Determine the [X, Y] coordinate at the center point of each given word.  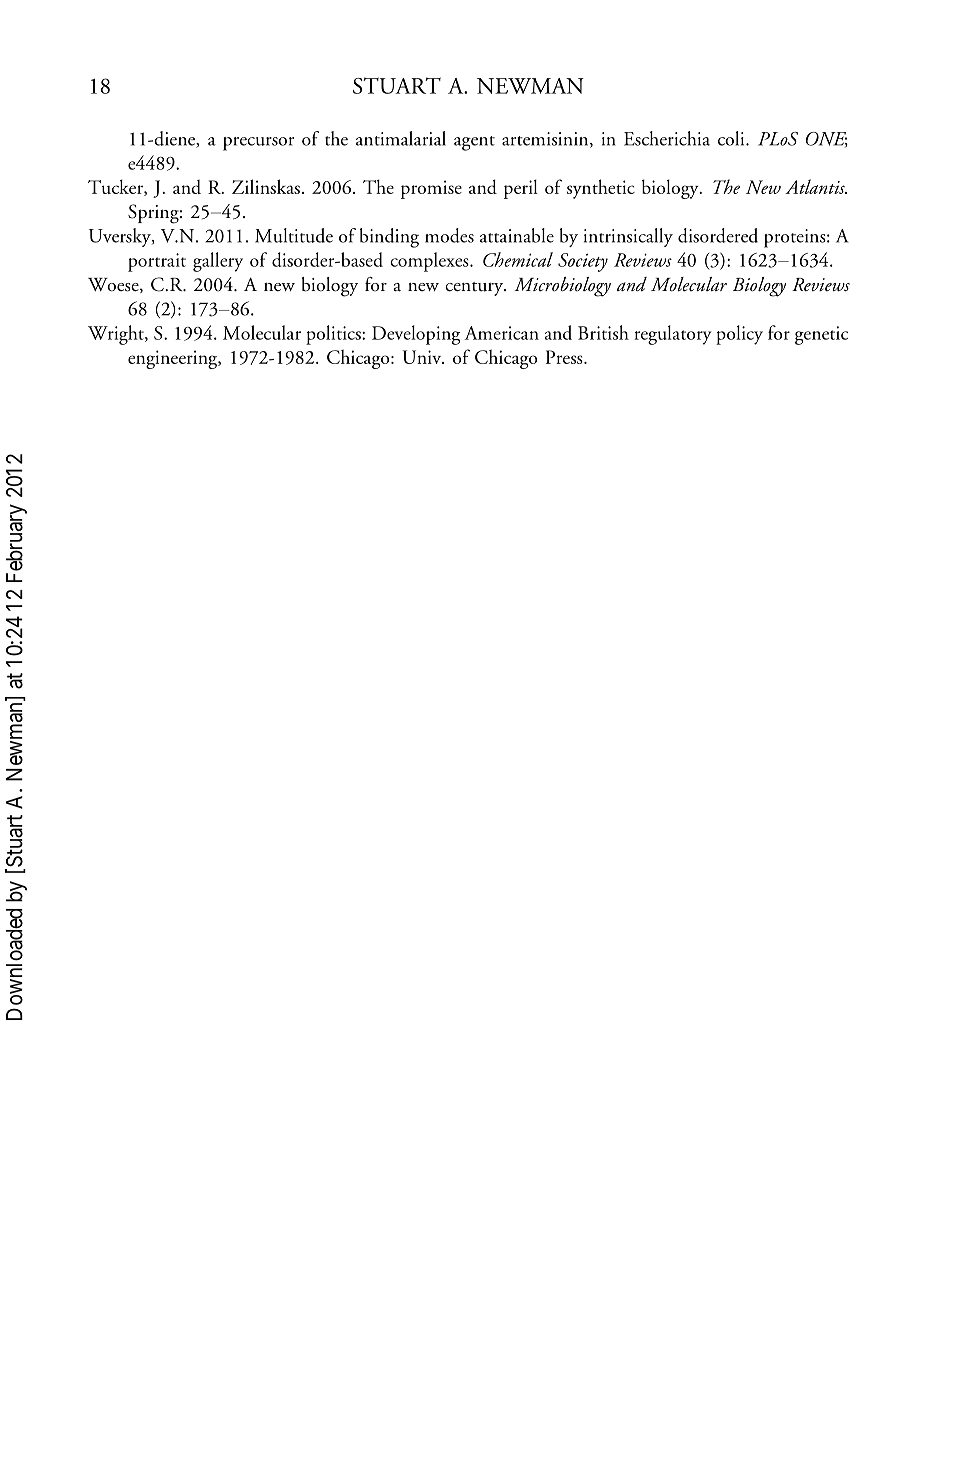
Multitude [294, 235]
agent [474, 143]
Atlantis [816, 186]
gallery [218, 262]
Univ [422, 357]
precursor [258, 144]
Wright [117, 335]
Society [583, 262]
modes [449, 235]
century [475, 289]
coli [732, 138]
